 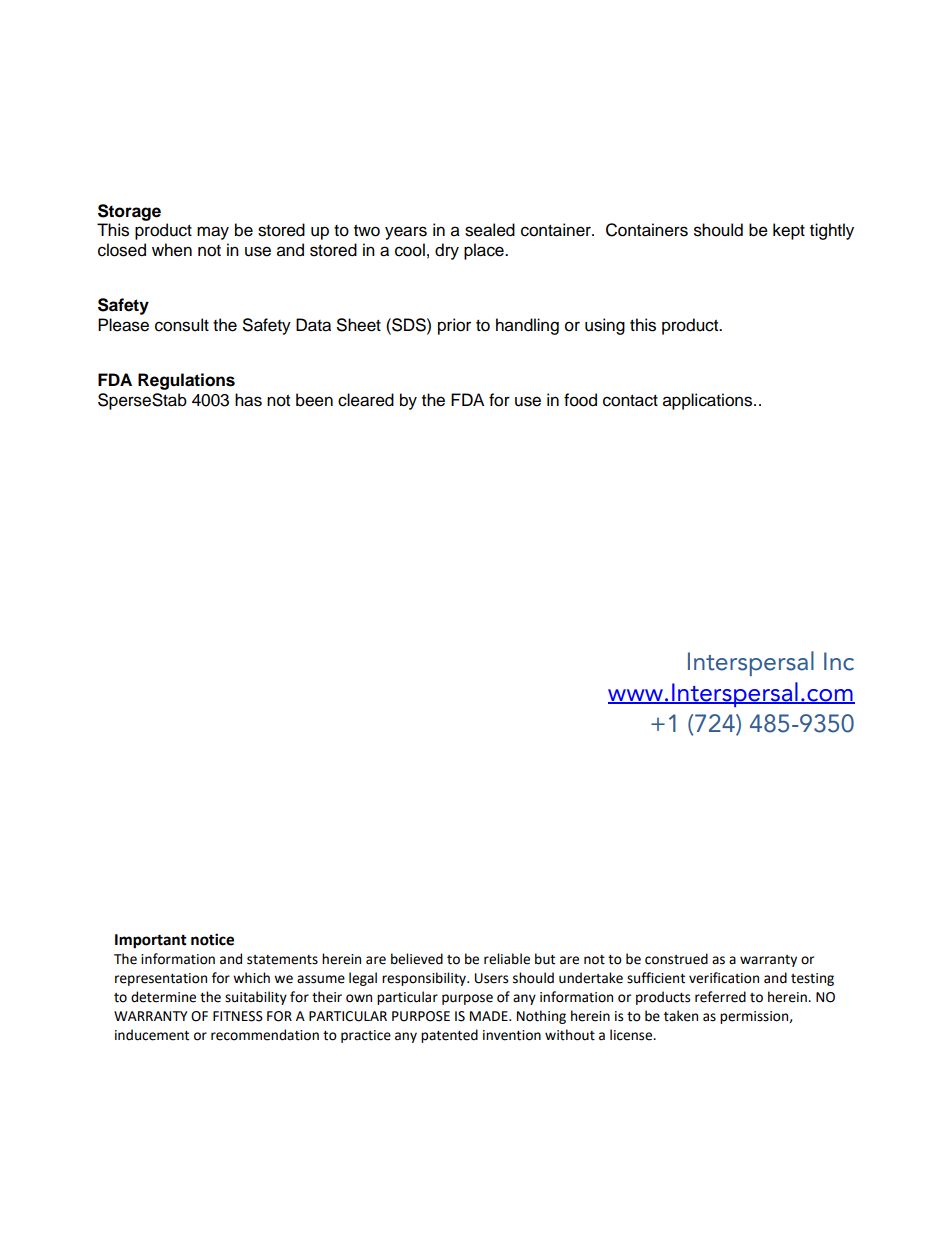 I want to click on contact, so click(x=630, y=401).
